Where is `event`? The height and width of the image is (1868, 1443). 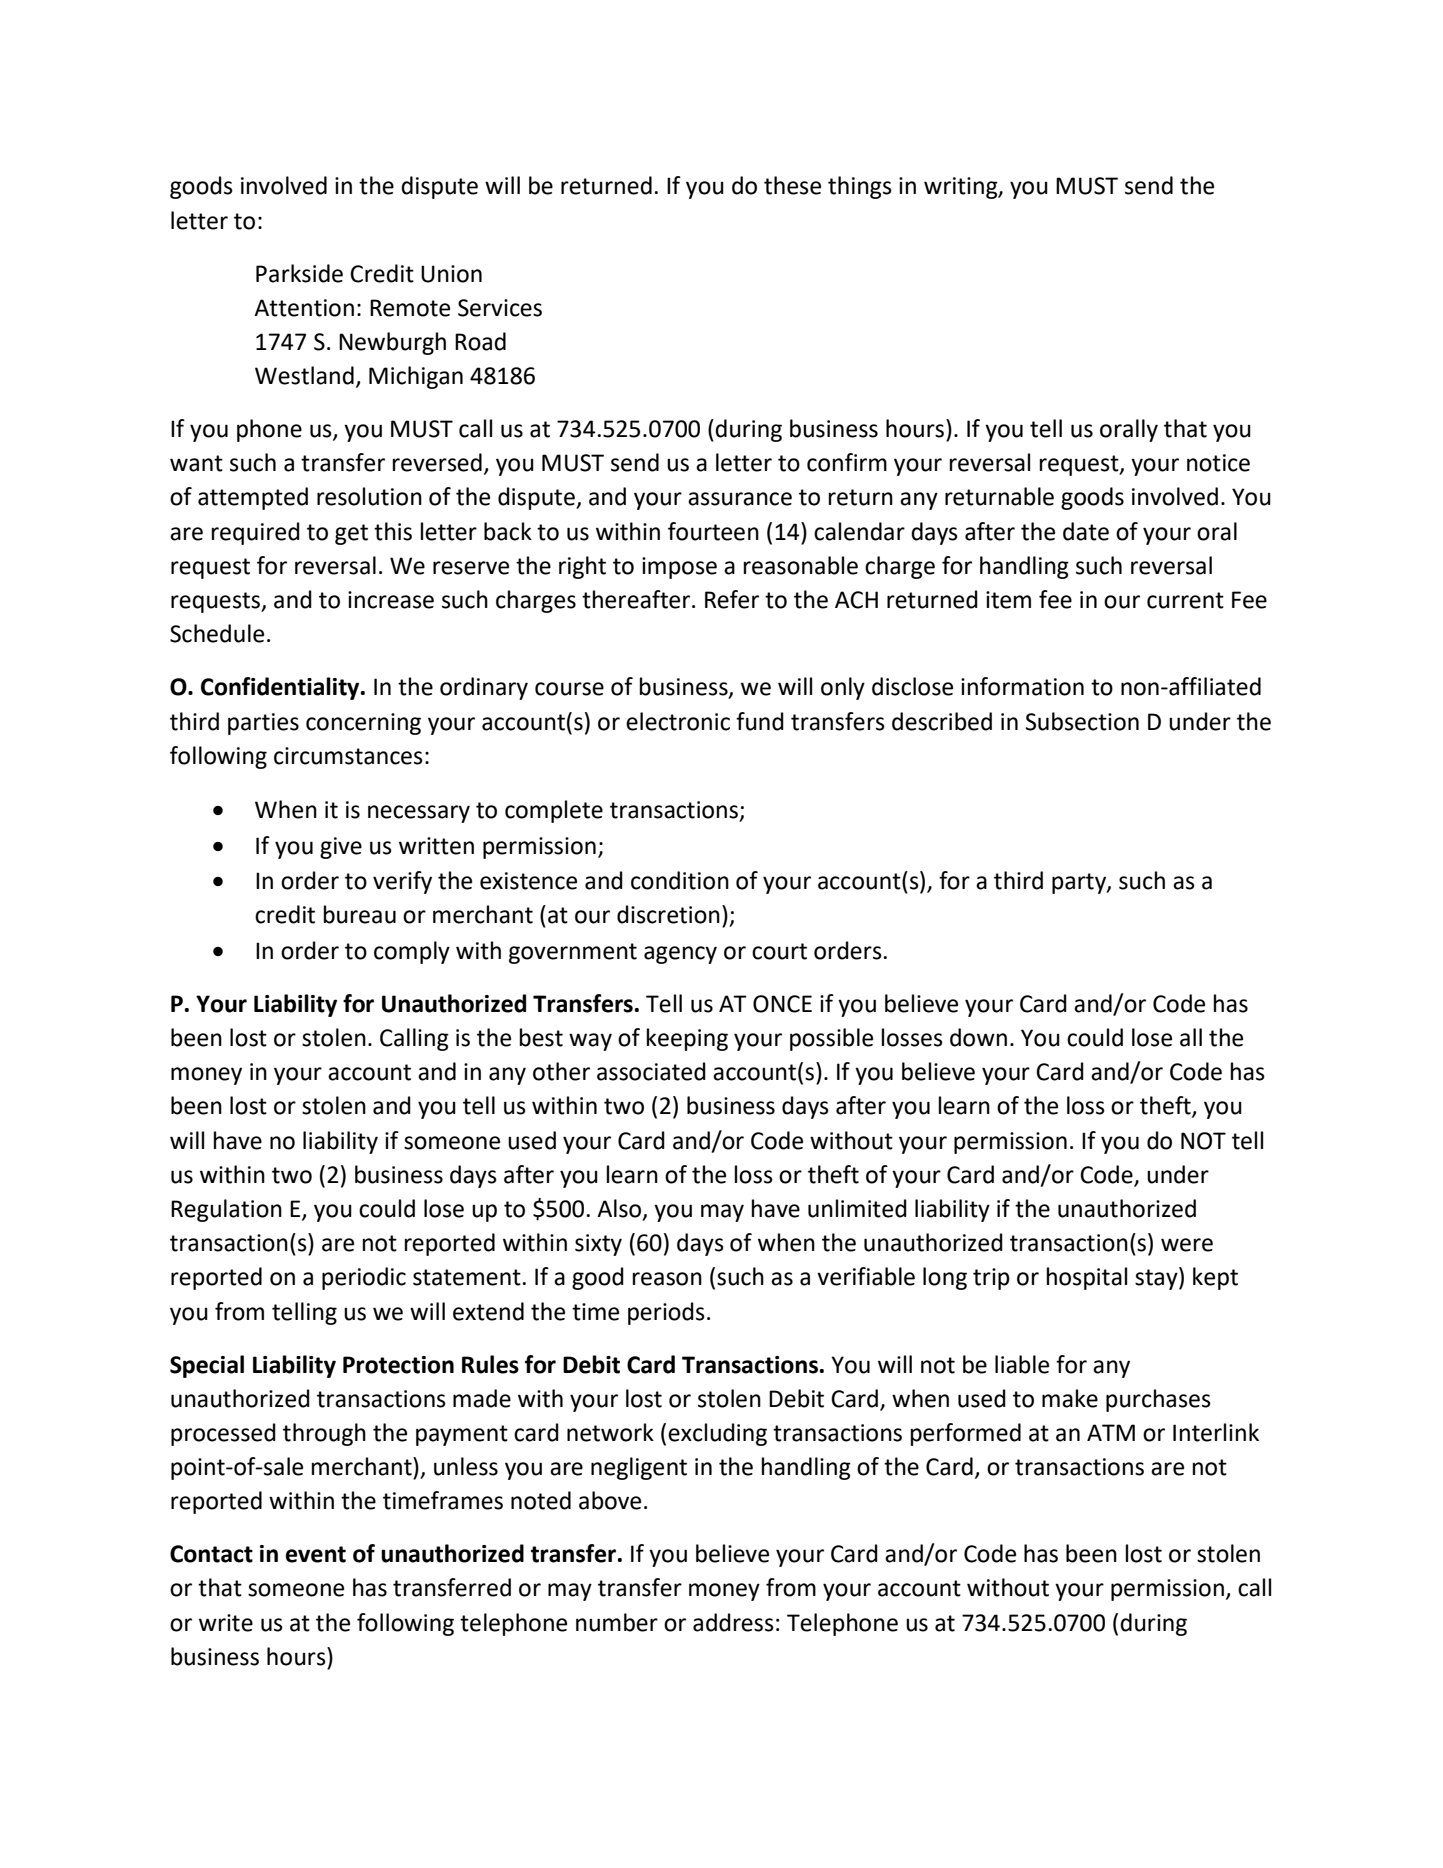 event is located at coordinates (316, 1554).
